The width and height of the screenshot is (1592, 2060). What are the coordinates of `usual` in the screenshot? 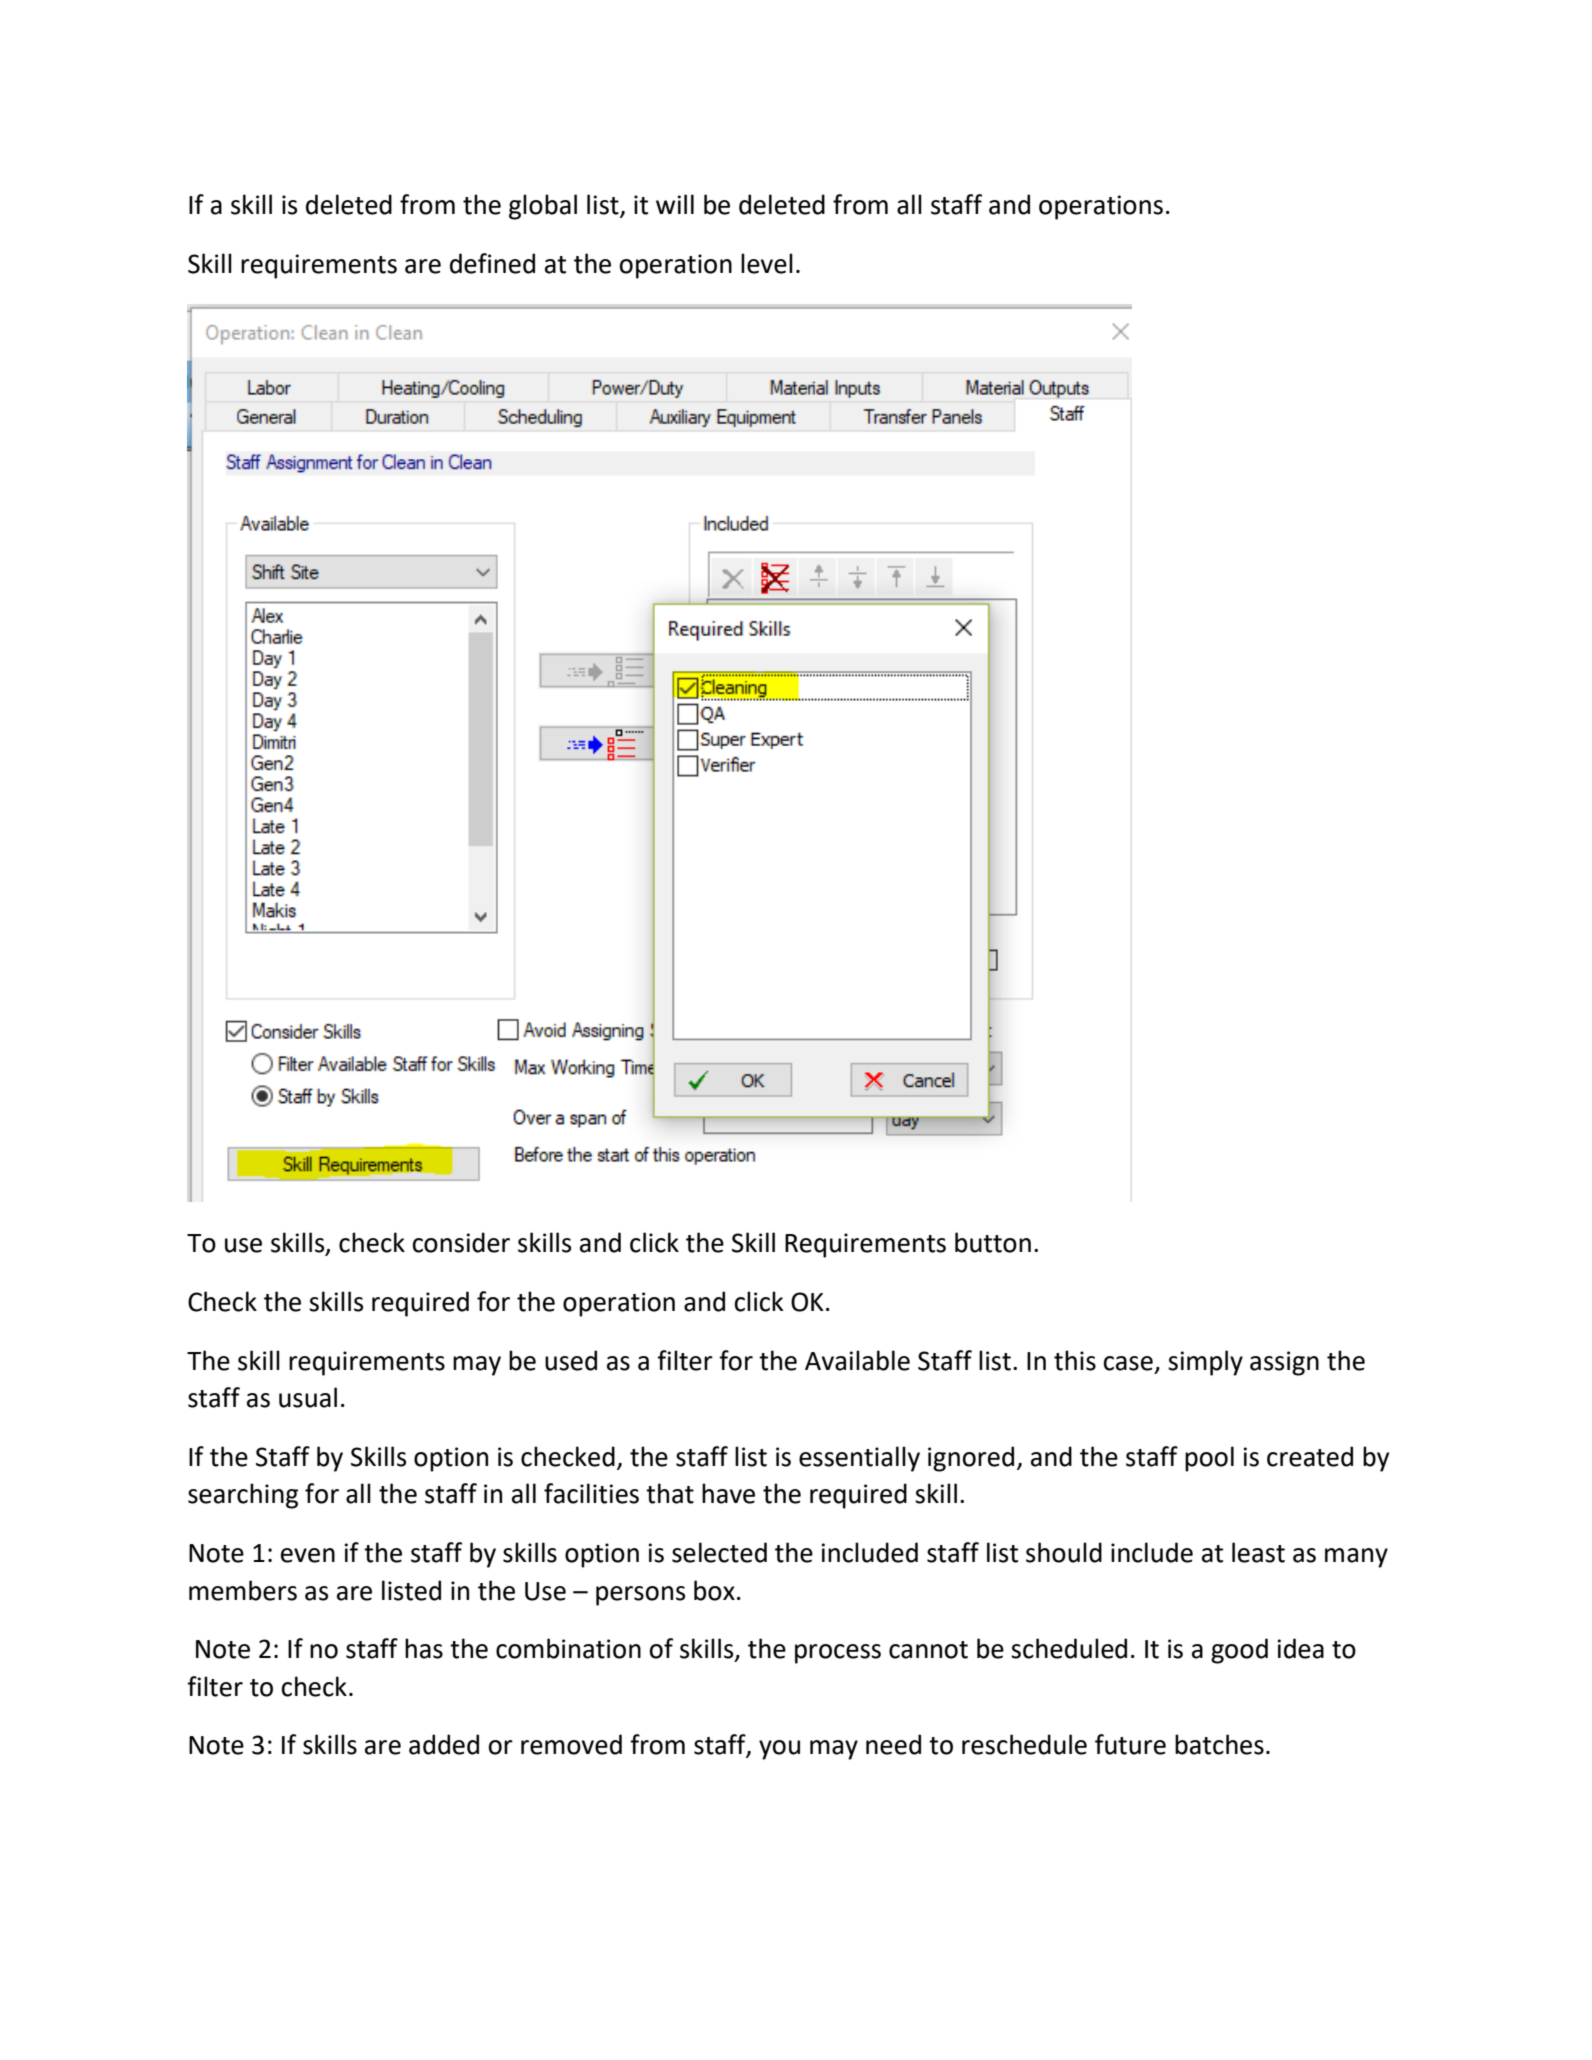 It's located at (308, 1397).
